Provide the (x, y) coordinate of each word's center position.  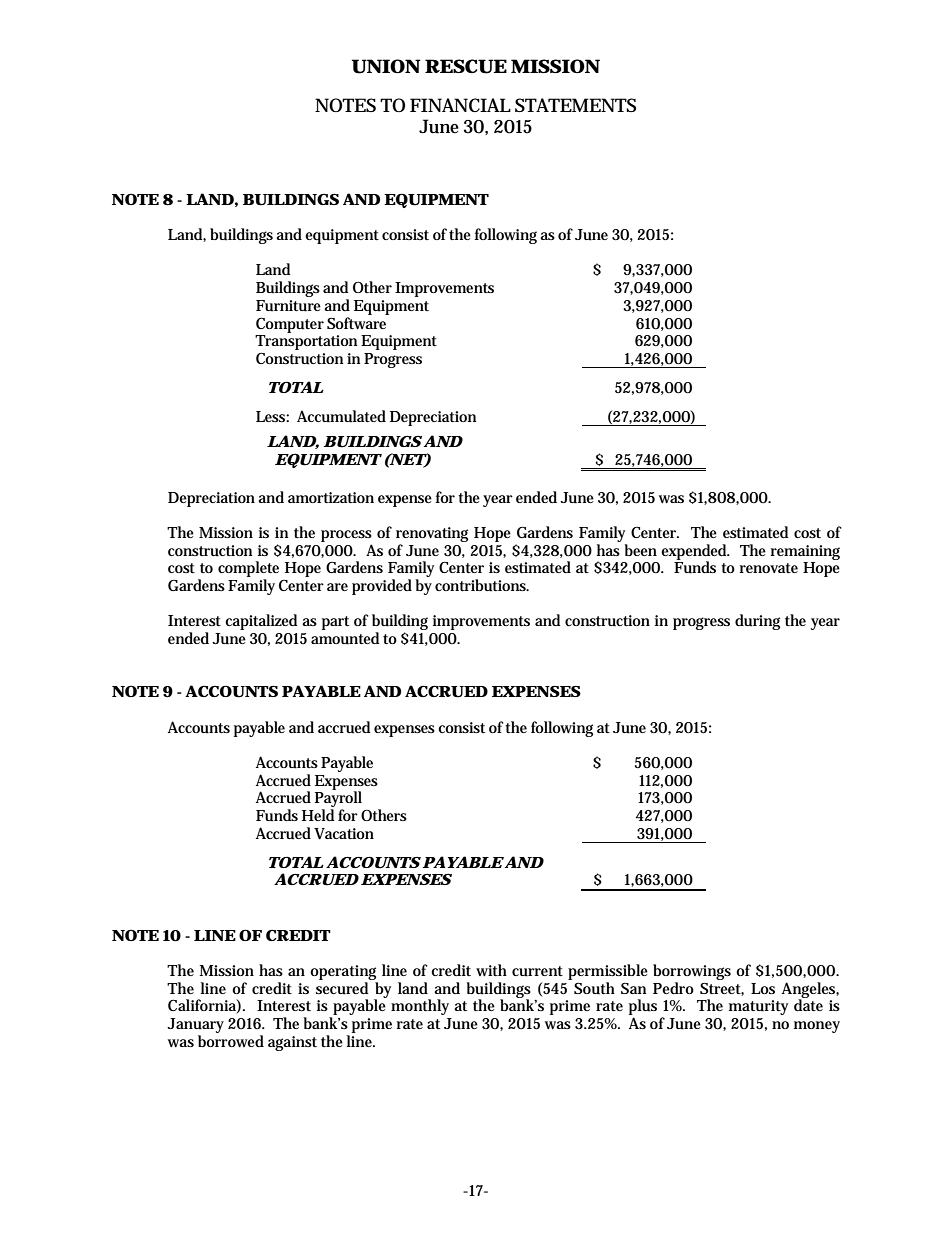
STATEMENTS (575, 105)
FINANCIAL (460, 105)
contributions (482, 585)
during (757, 622)
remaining (805, 552)
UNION (386, 66)
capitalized (261, 622)
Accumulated (341, 416)
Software (356, 323)
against (292, 1043)
